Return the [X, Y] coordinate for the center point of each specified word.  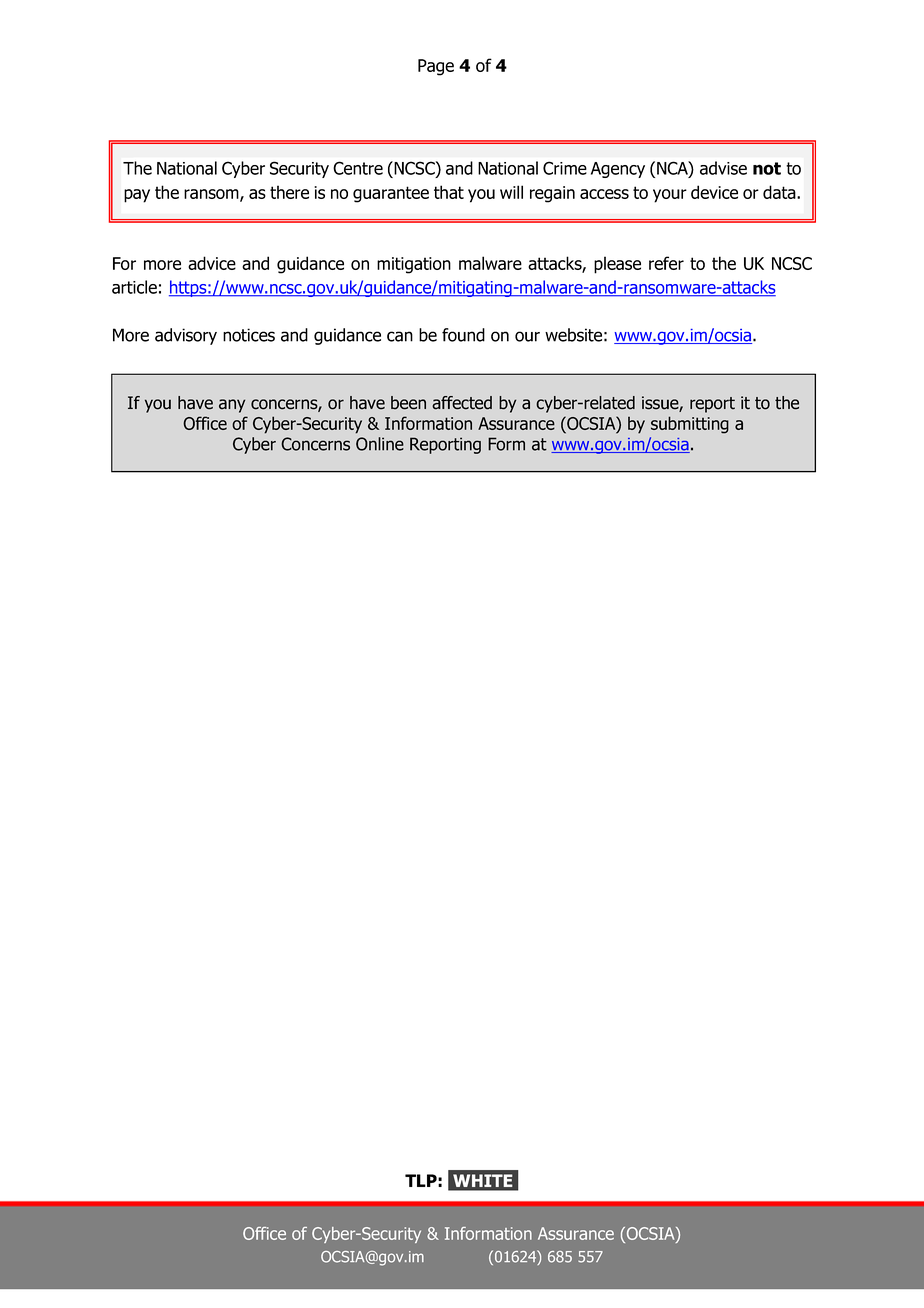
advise [723, 168]
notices [249, 335]
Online [380, 444]
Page [436, 67]
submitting [690, 425]
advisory [186, 336]
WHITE [483, 1180]
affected [462, 403]
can [400, 336]
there [289, 192]
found [463, 335]
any [232, 406]
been [408, 403]
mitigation [414, 265]
